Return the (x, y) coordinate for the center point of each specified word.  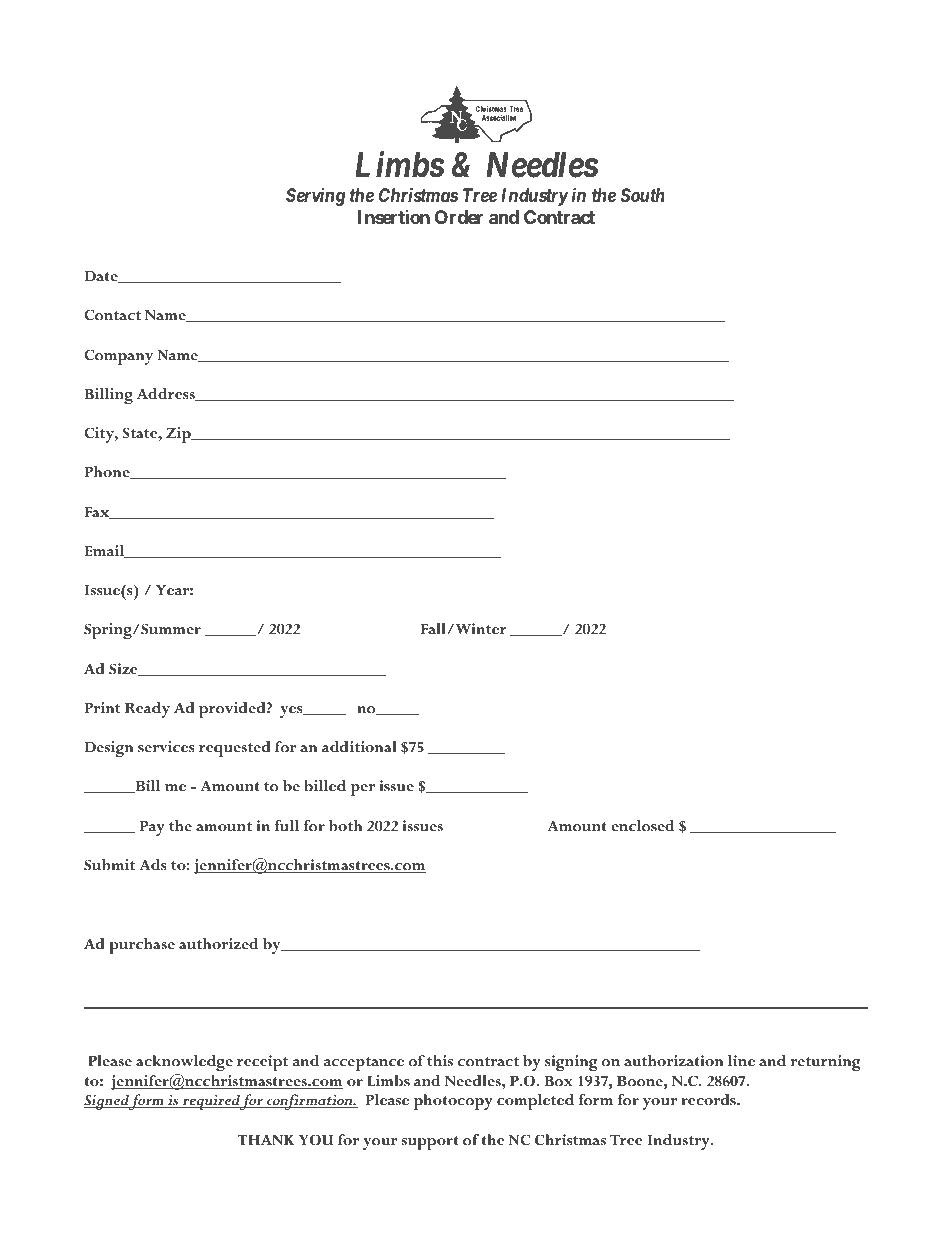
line (741, 1061)
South (643, 195)
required (210, 1102)
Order (459, 217)
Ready (147, 710)
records (709, 1100)
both (345, 826)
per (363, 790)
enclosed (643, 826)
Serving (315, 197)
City (100, 435)
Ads (153, 865)
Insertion (394, 217)
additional (359, 747)
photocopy (453, 1102)
